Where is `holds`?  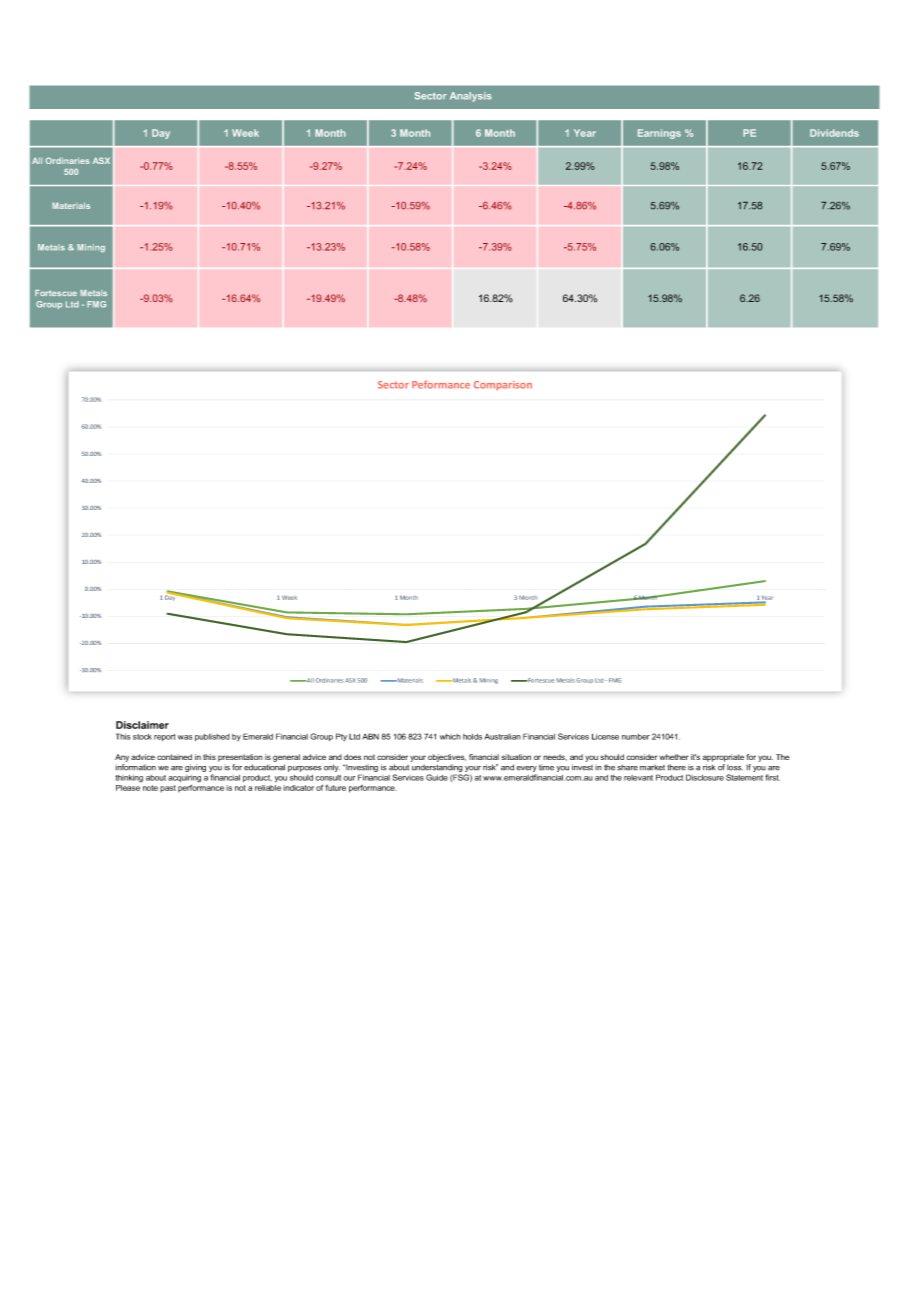
holds is located at coordinates (472, 737).
